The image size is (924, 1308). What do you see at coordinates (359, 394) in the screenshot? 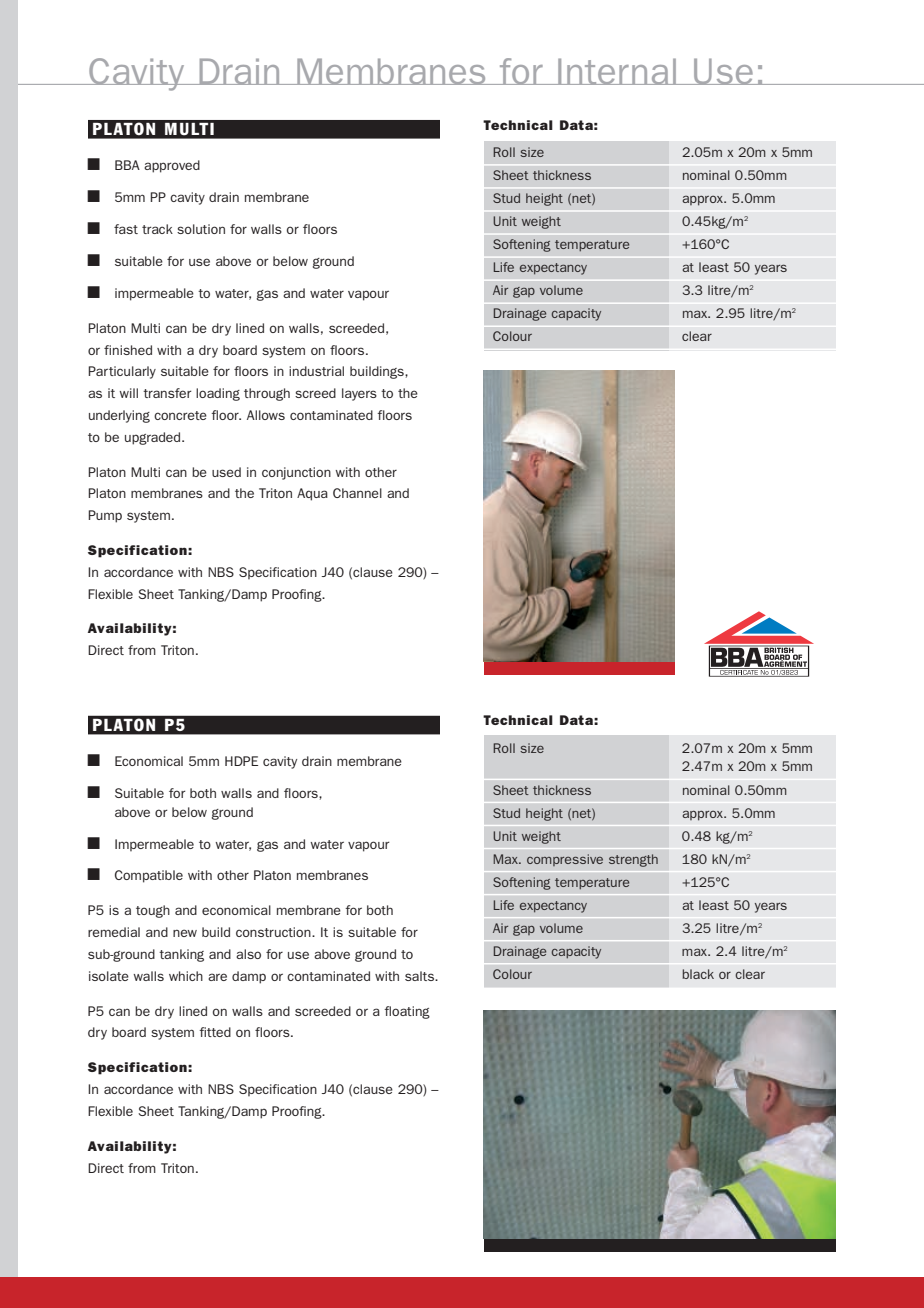
I see `layers` at bounding box center [359, 394].
